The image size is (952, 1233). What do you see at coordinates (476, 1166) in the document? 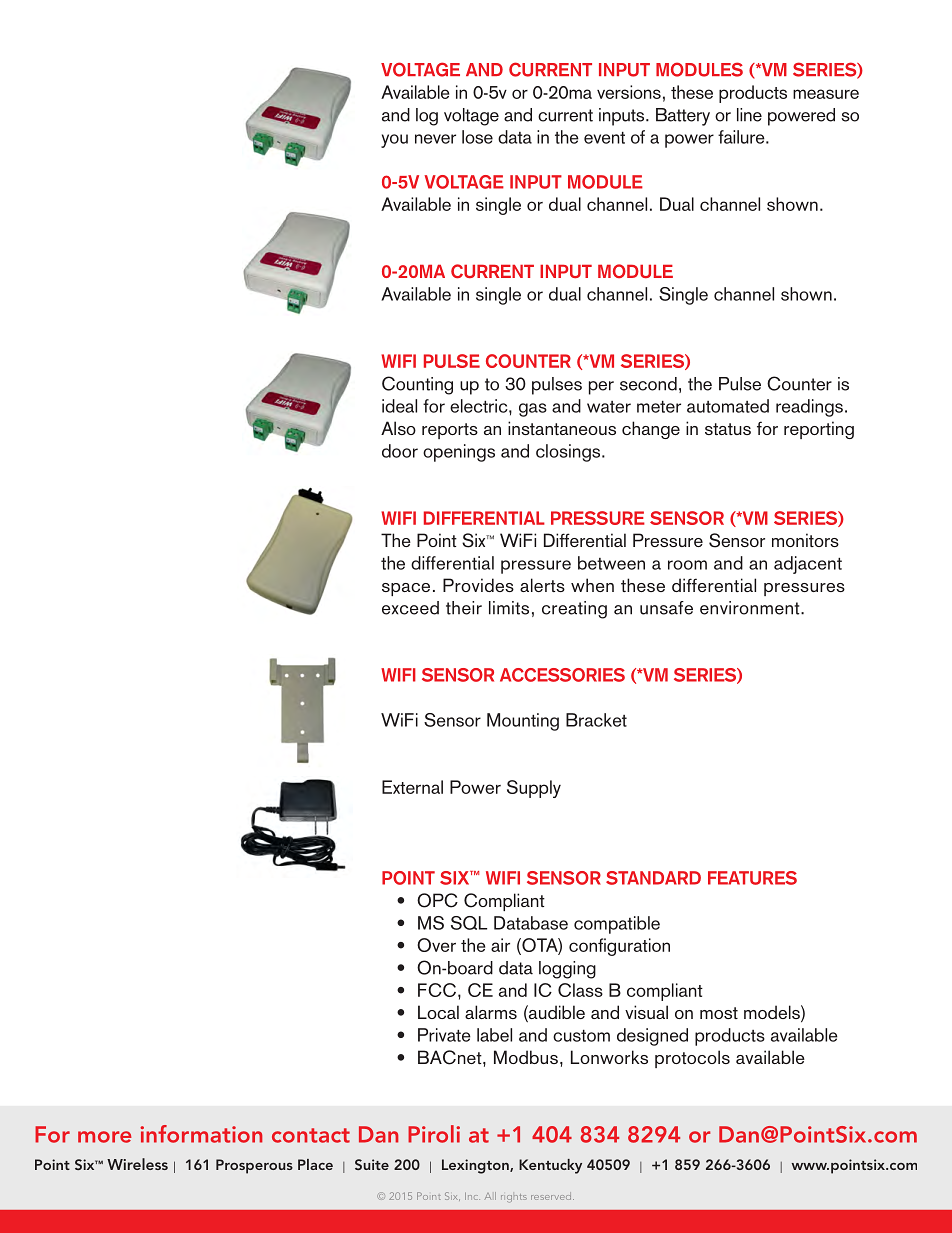
I see `Lexington` at bounding box center [476, 1166].
